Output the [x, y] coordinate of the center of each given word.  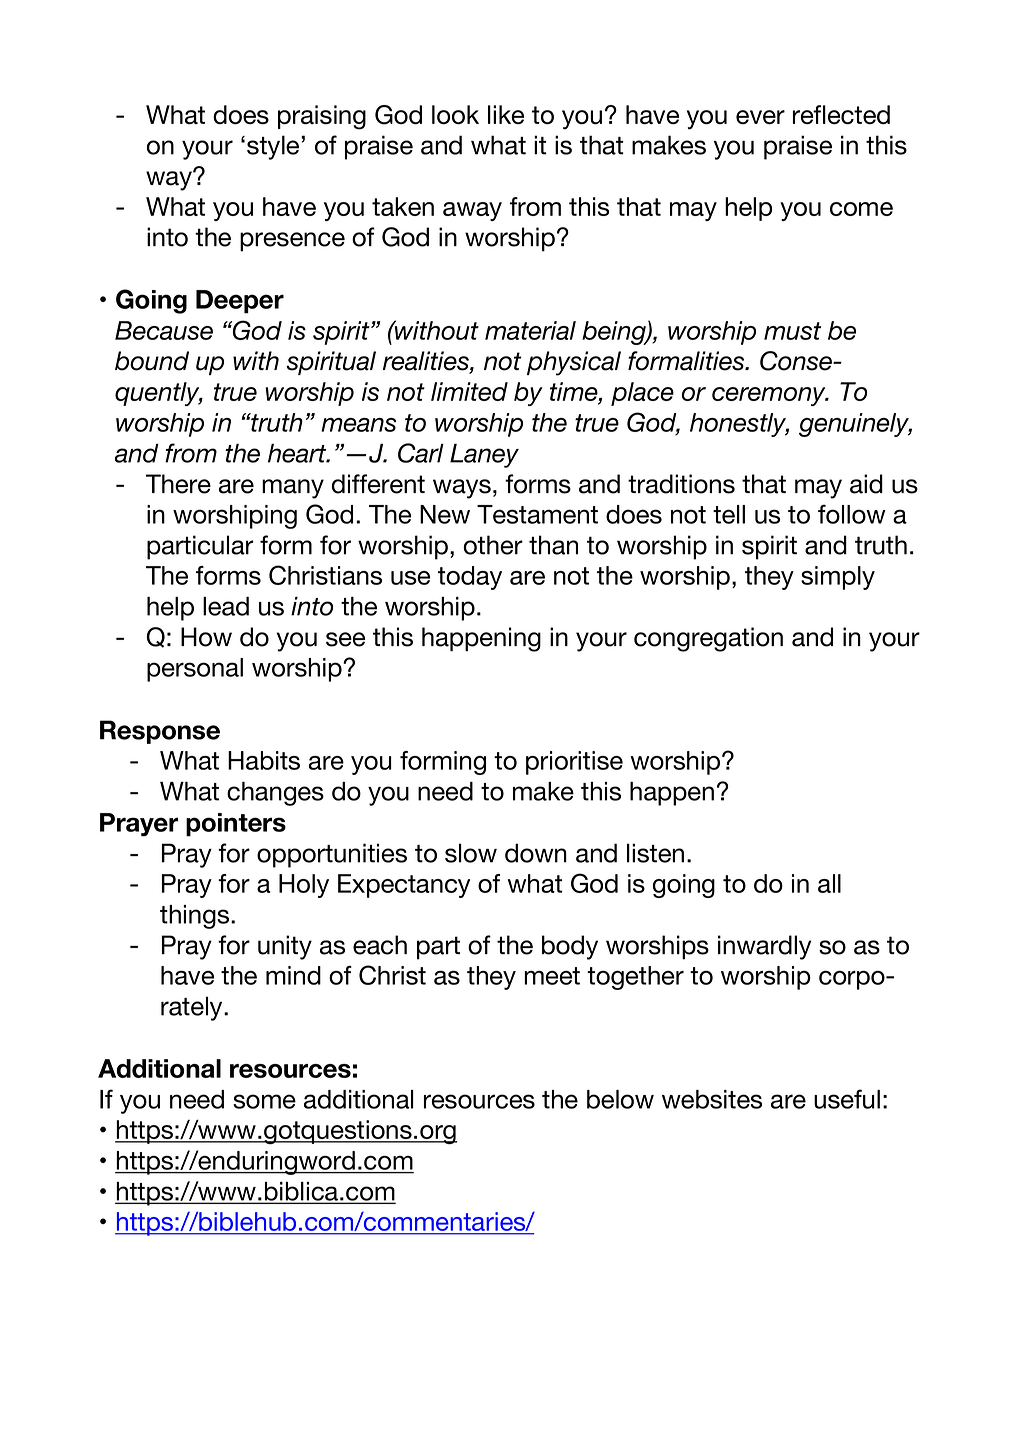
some [264, 1101]
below [620, 1099]
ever [760, 117]
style [274, 147]
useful [847, 1099]
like [506, 114]
